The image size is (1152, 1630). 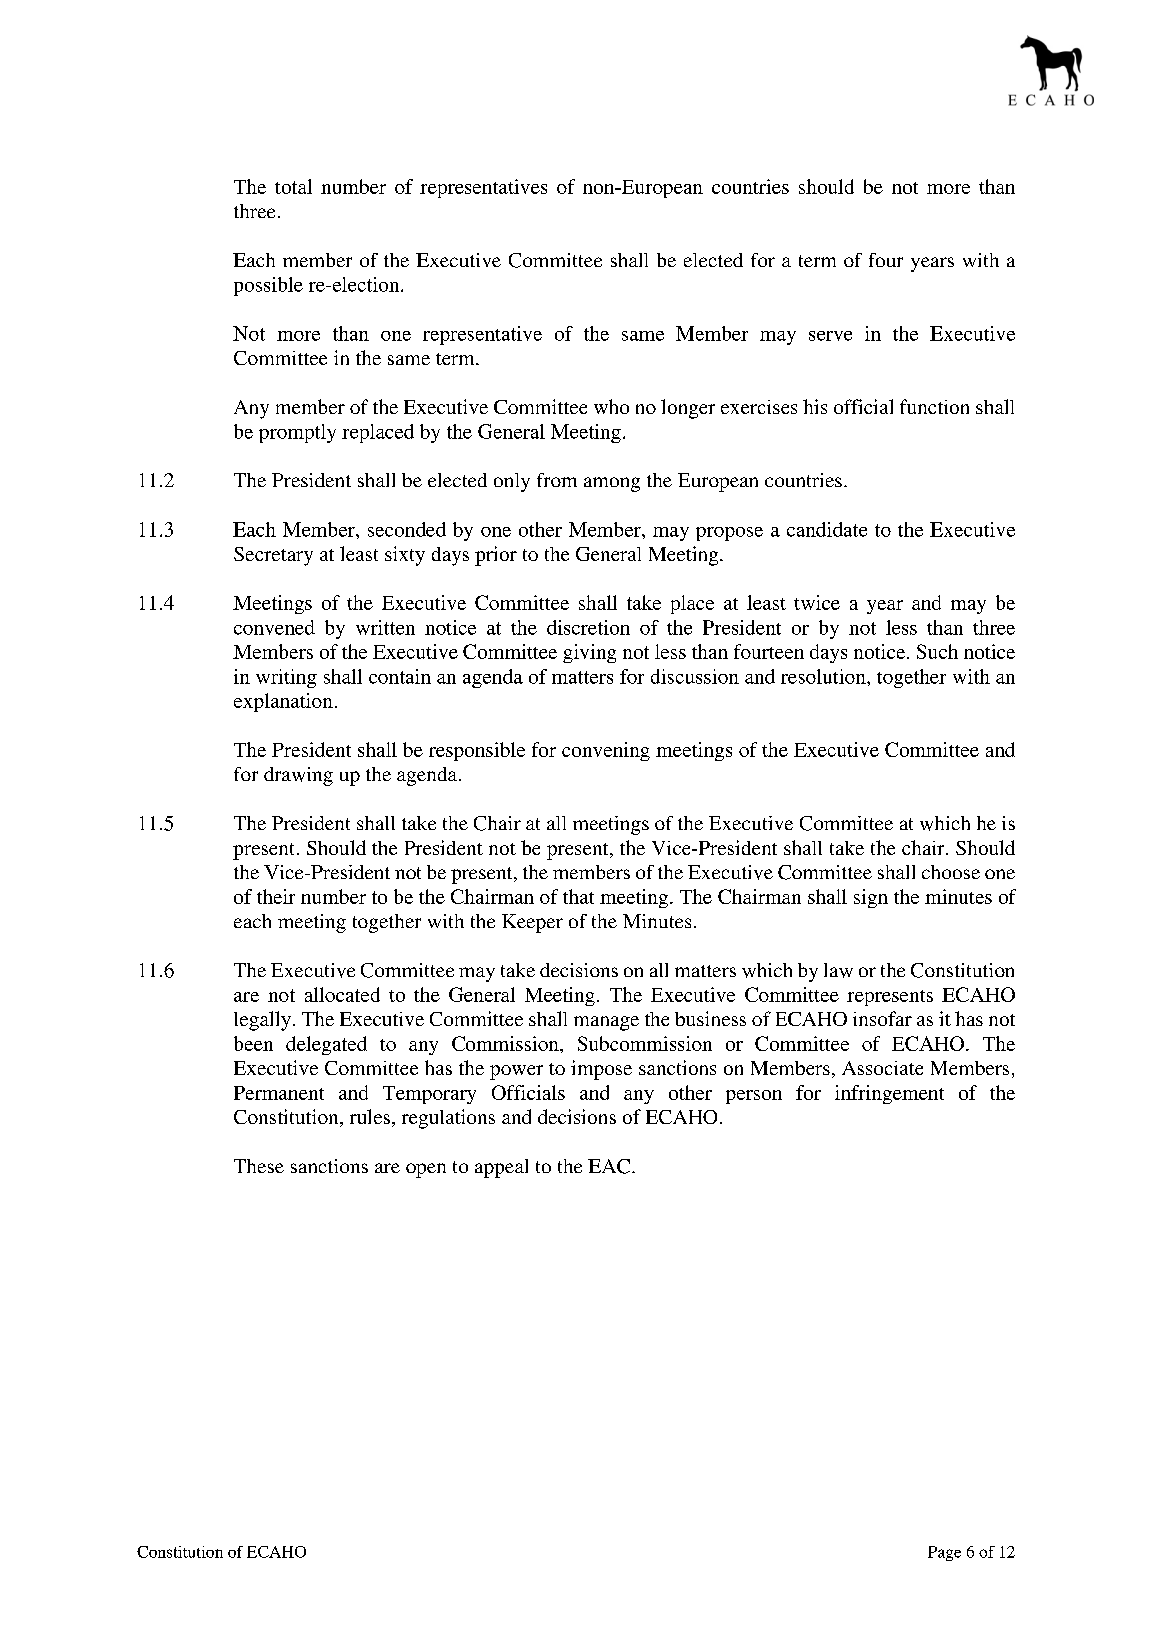 What do you see at coordinates (297, 433) in the screenshot?
I see `promptly` at bounding box center [297, 433].
